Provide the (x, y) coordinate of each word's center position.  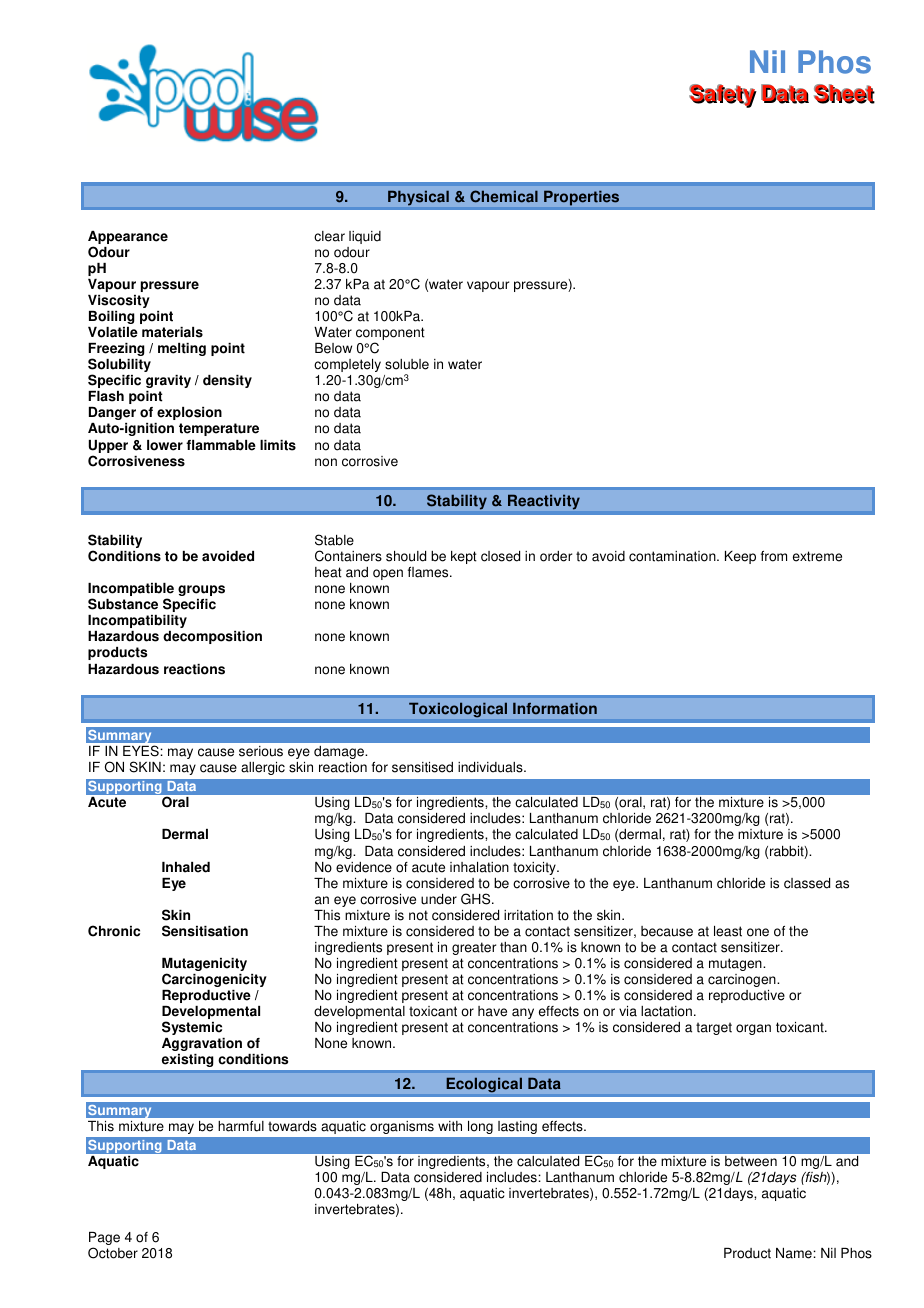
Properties (581, 198)
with (450, 1126)
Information (555, 708)
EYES (142, 751)
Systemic (192, 1028)
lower (165, 445)
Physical (418, 198)
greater (474, 948)
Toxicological (458, 710)
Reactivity (544, 502)
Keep (740, 557)
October (113, 1253)
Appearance (128, 239)
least (728, 931)
